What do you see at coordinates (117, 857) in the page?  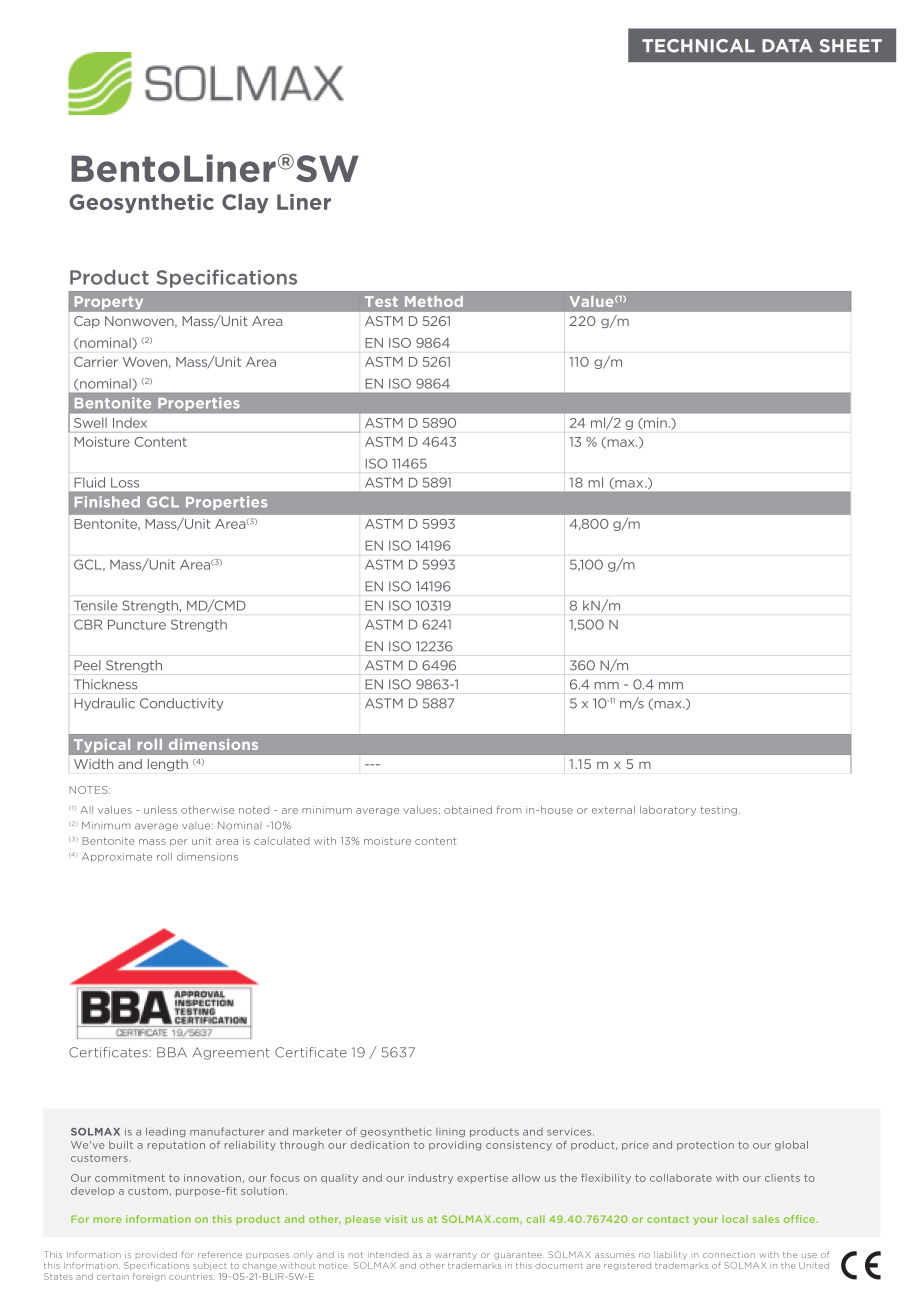 I see `Approximate` at bounding box center [117, 857].
